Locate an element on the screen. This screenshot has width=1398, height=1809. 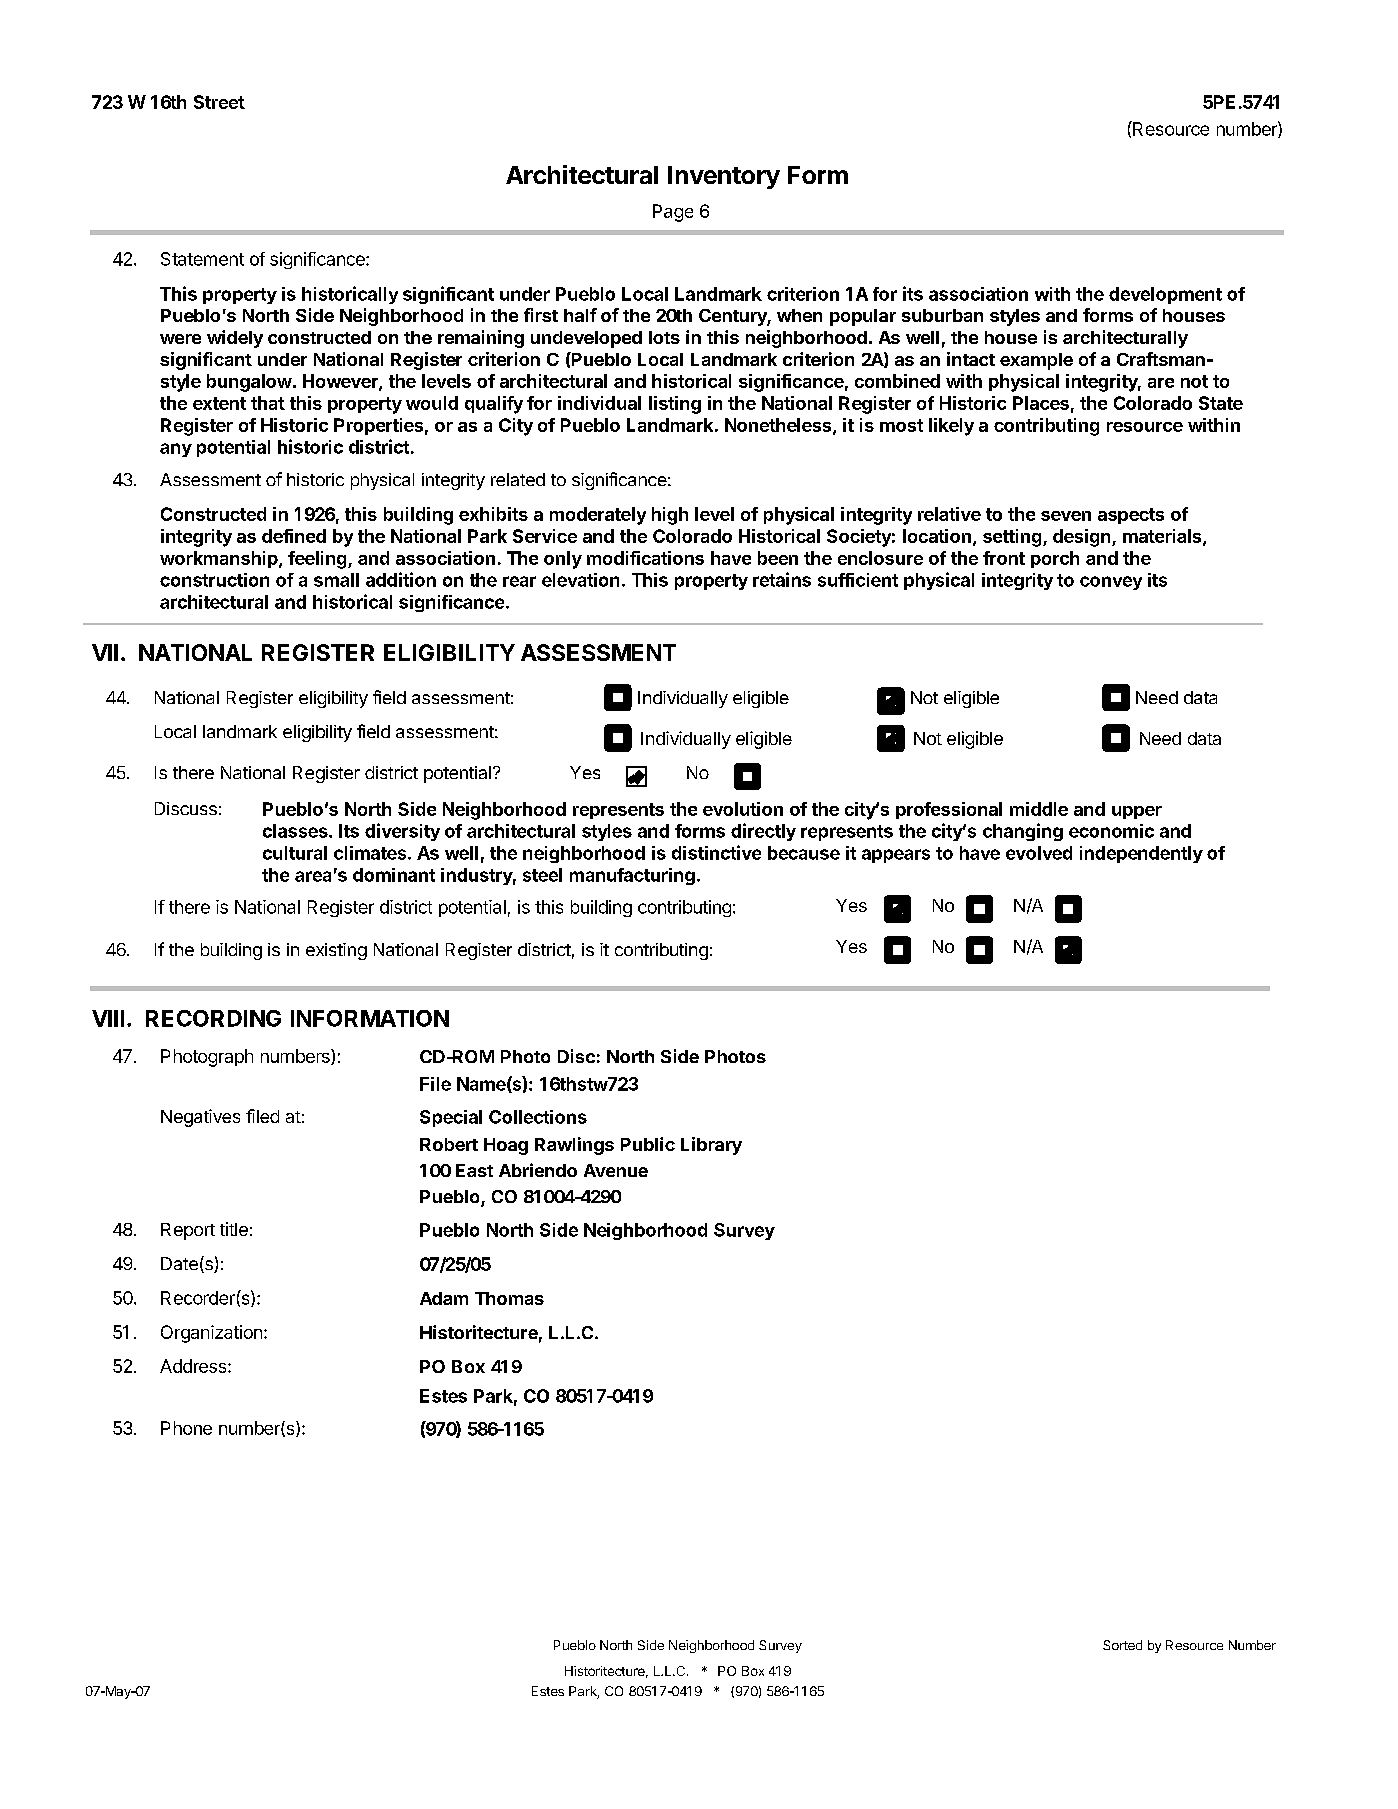
convey is located at coordinates (1111, 583).
